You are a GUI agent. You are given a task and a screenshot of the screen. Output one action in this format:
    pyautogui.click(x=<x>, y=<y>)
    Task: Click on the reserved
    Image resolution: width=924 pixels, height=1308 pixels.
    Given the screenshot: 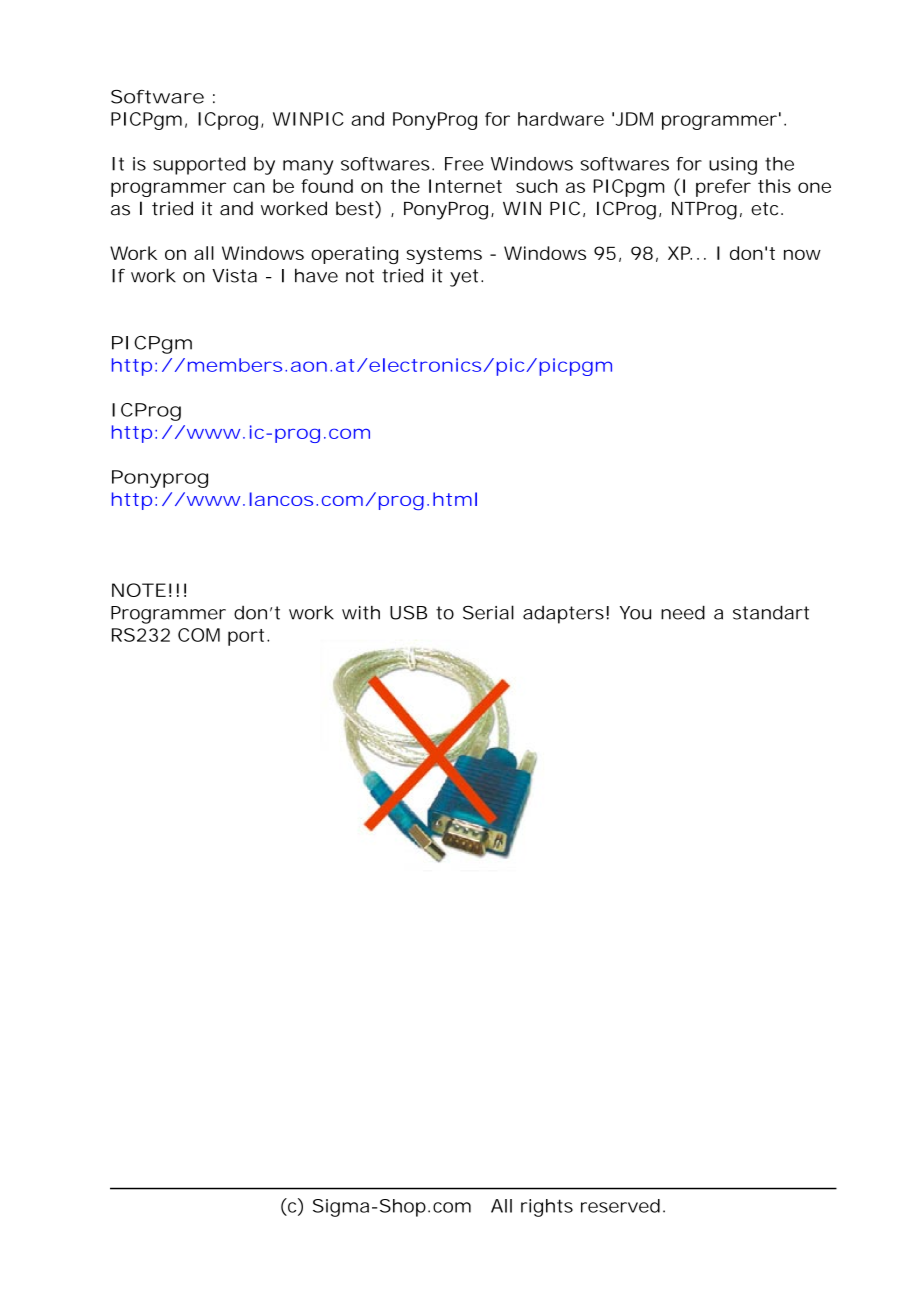 What is the action you would take?
    pyautogui.click(x=620, y=1206)
